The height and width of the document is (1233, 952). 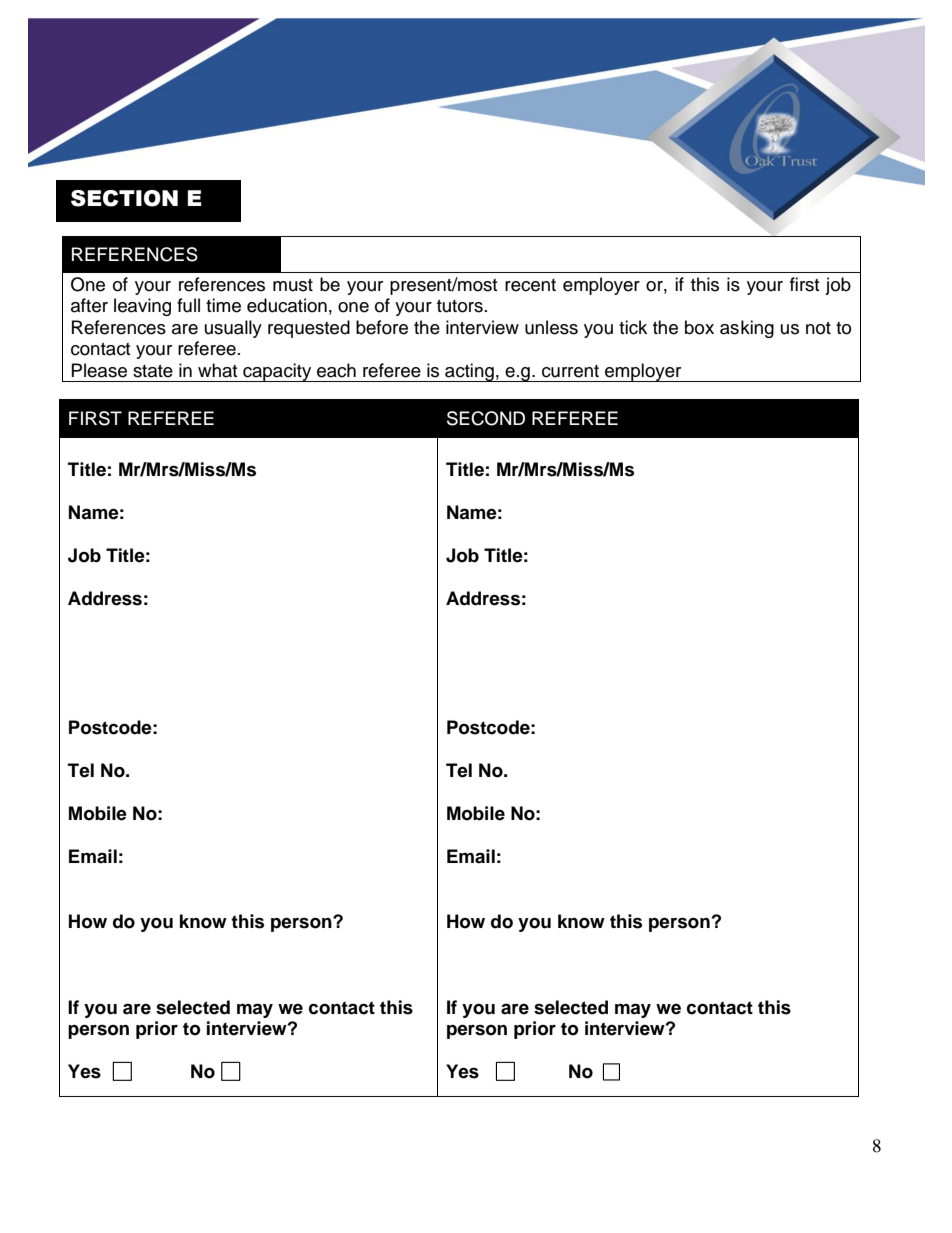 I want to click on before, so click(x=382, y=327).
